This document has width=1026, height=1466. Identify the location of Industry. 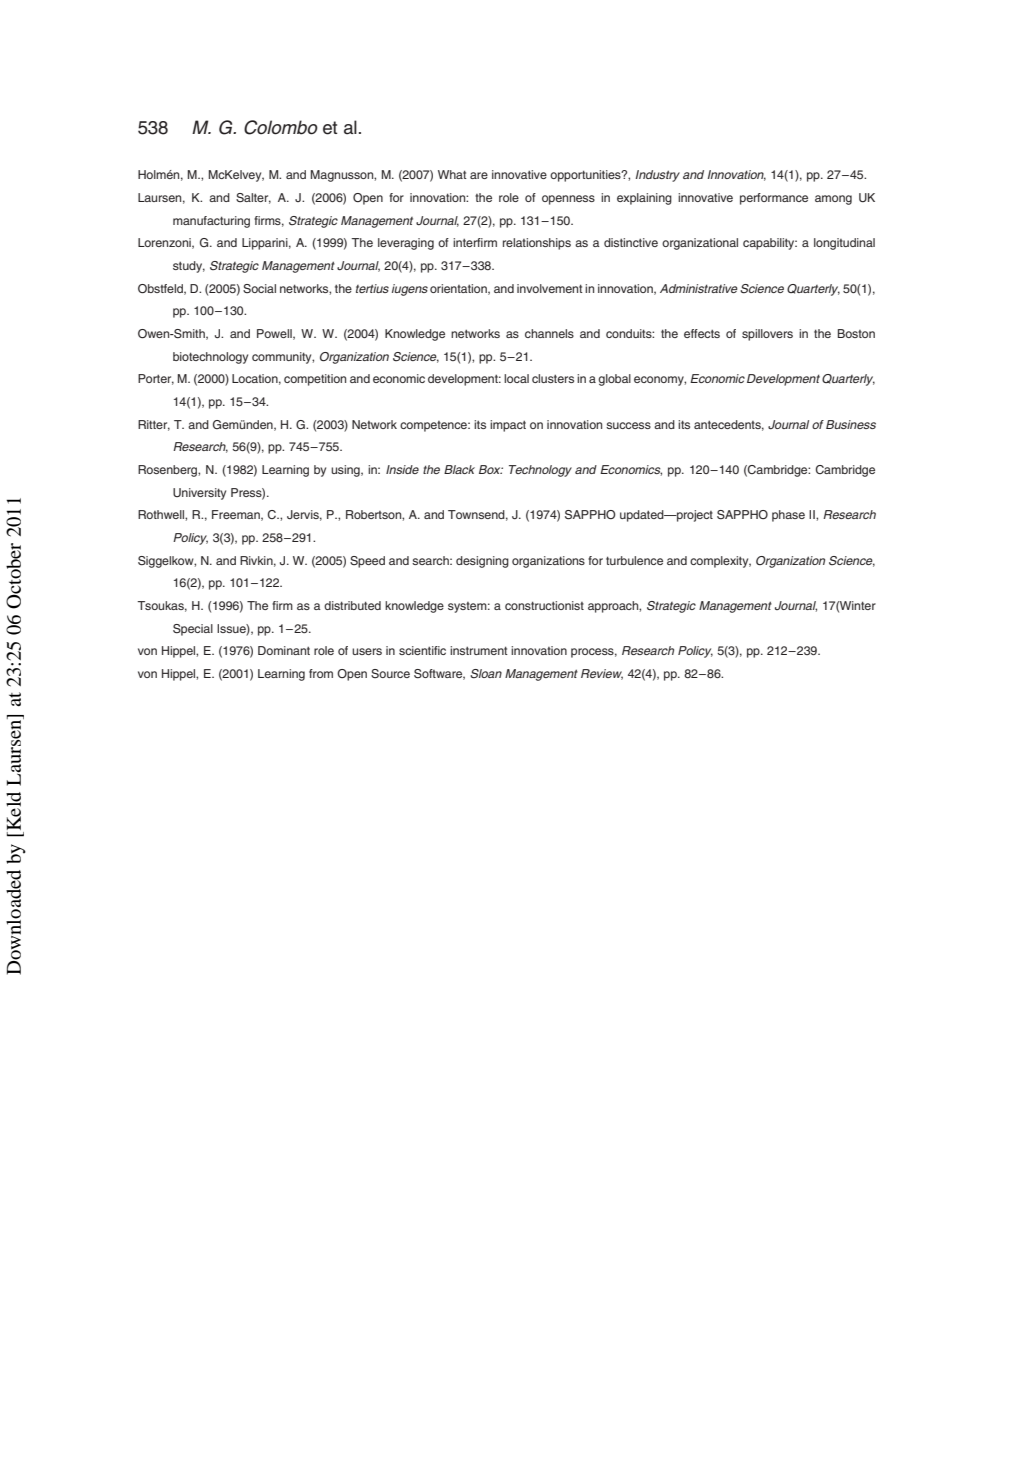
(657, 176).
